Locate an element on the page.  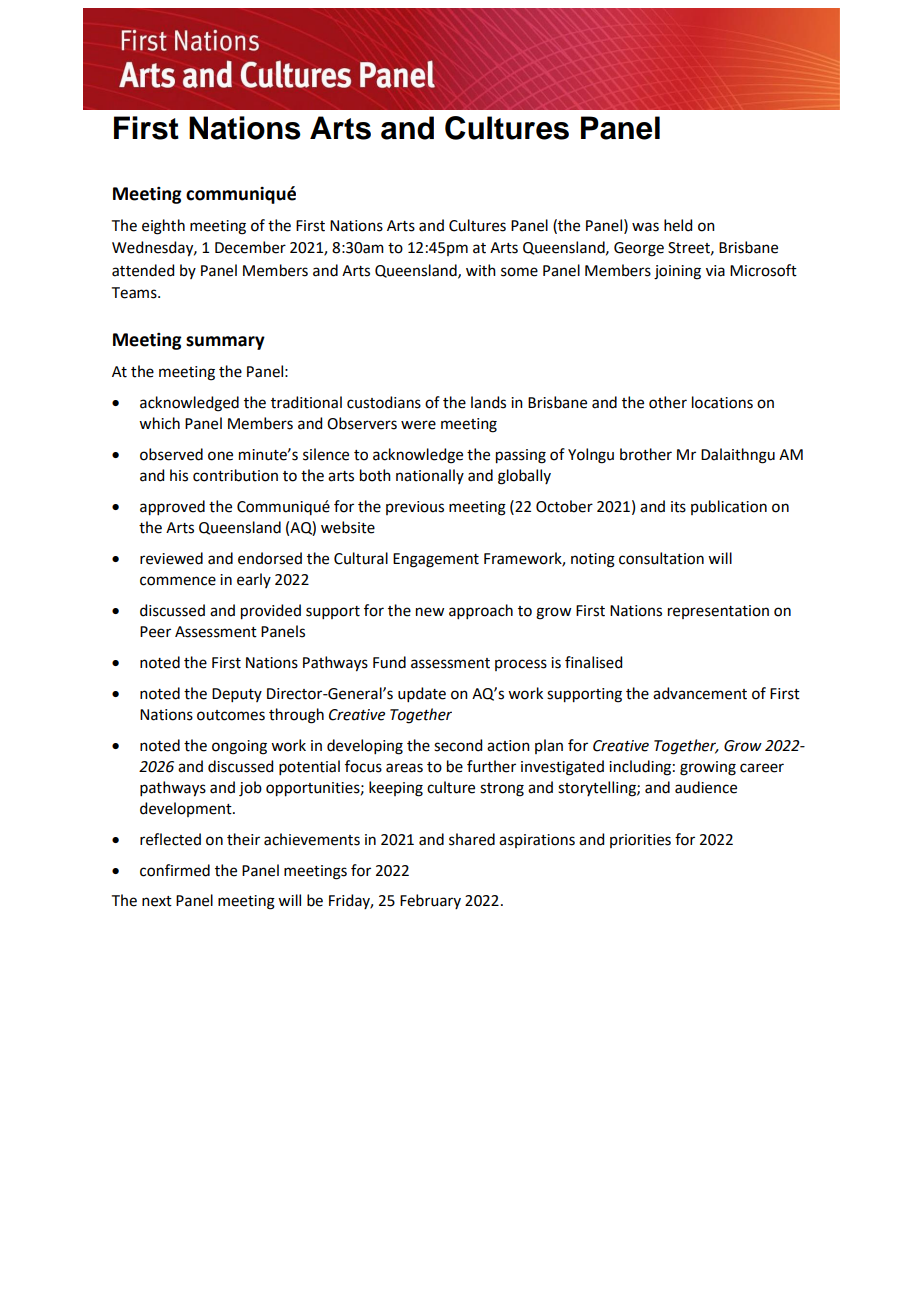
reviewed is located at coordinates (171, 558).
